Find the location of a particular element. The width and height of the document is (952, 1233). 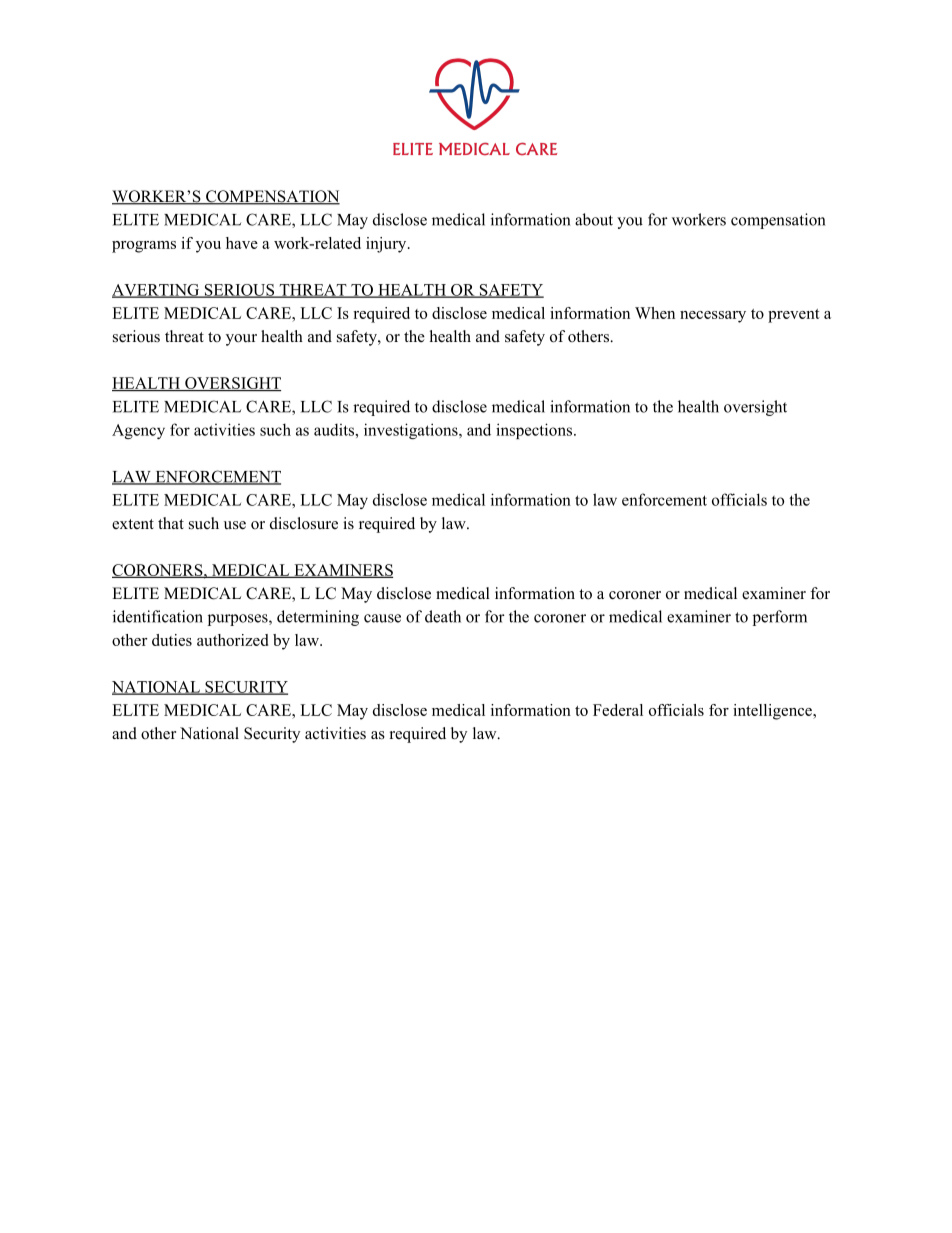

authorized is located at coordinates (232, 640).
